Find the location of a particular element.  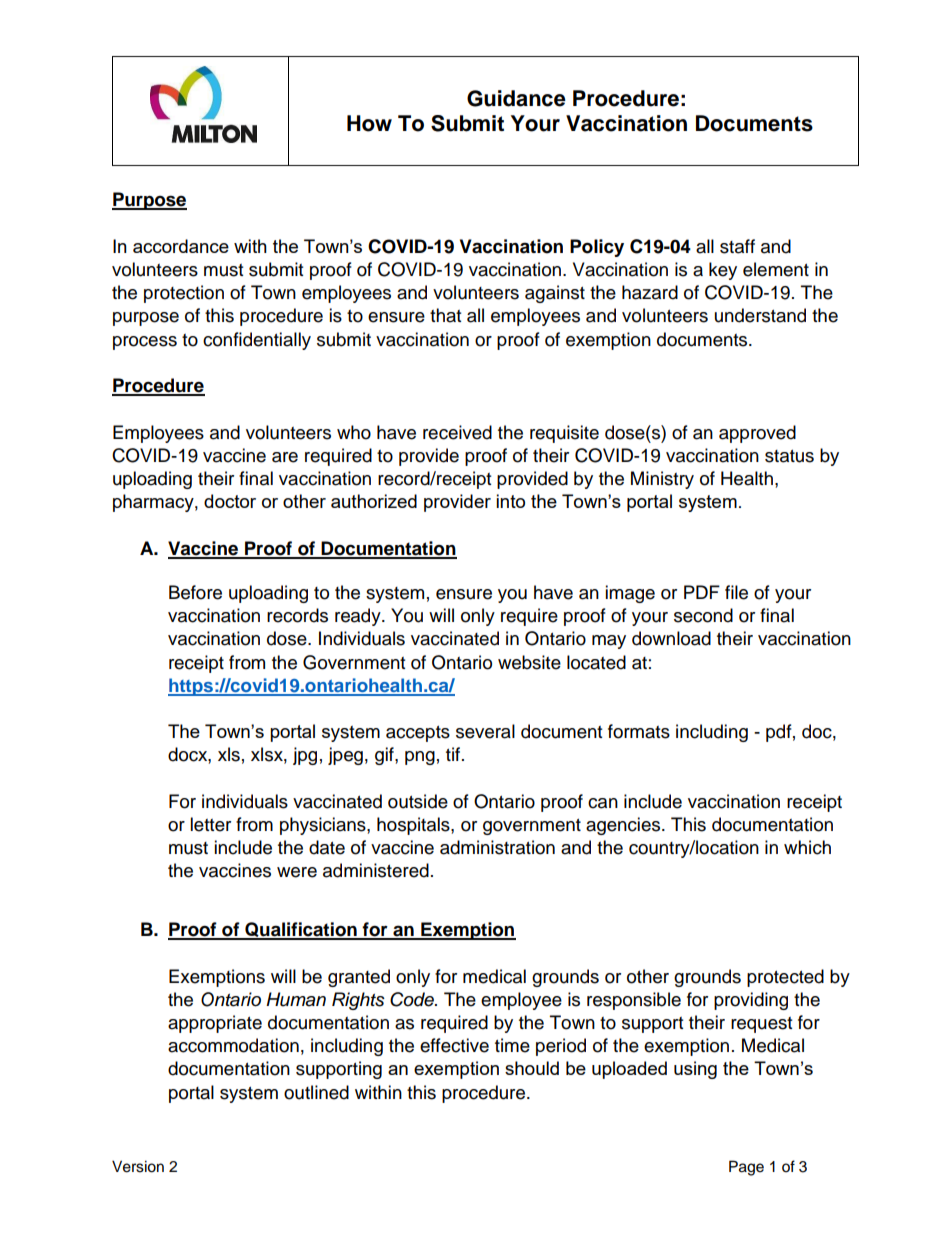

staff is located at coordinates (737, 246).
